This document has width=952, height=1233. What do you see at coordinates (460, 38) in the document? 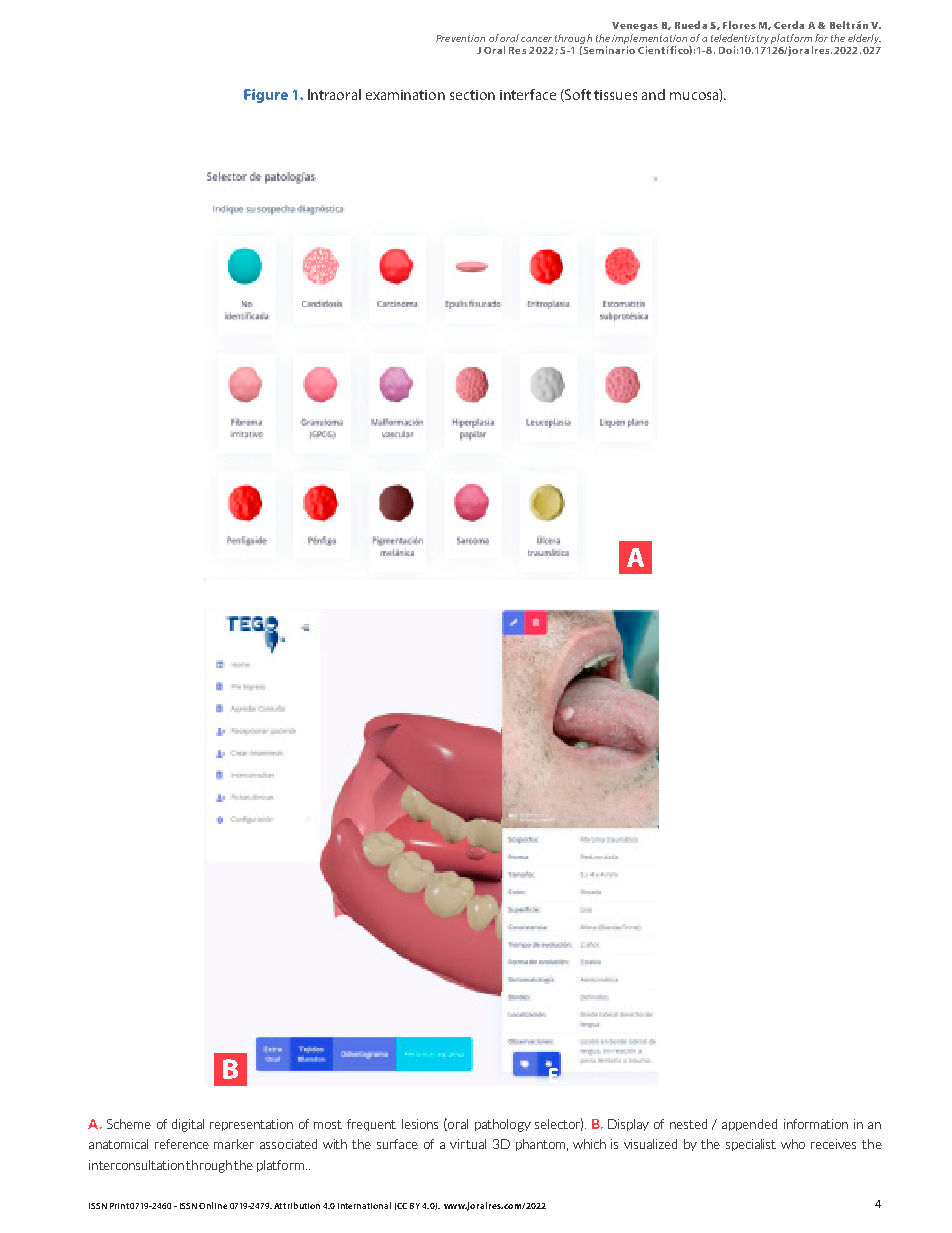
I see `Prevention` at bounding box center [460, 38].
